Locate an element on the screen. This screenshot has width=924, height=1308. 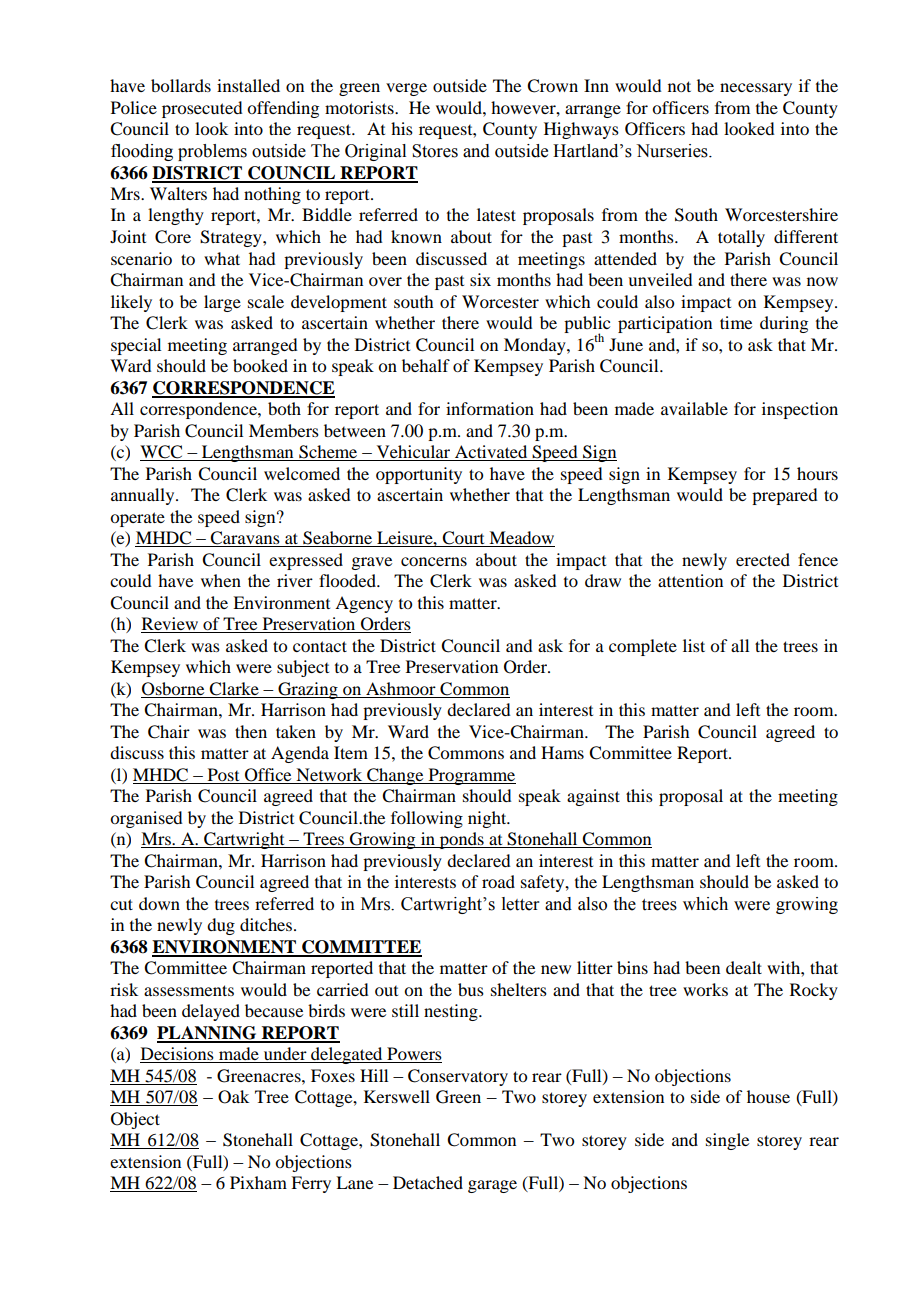
necessary is located at coordinates (756, 89).
